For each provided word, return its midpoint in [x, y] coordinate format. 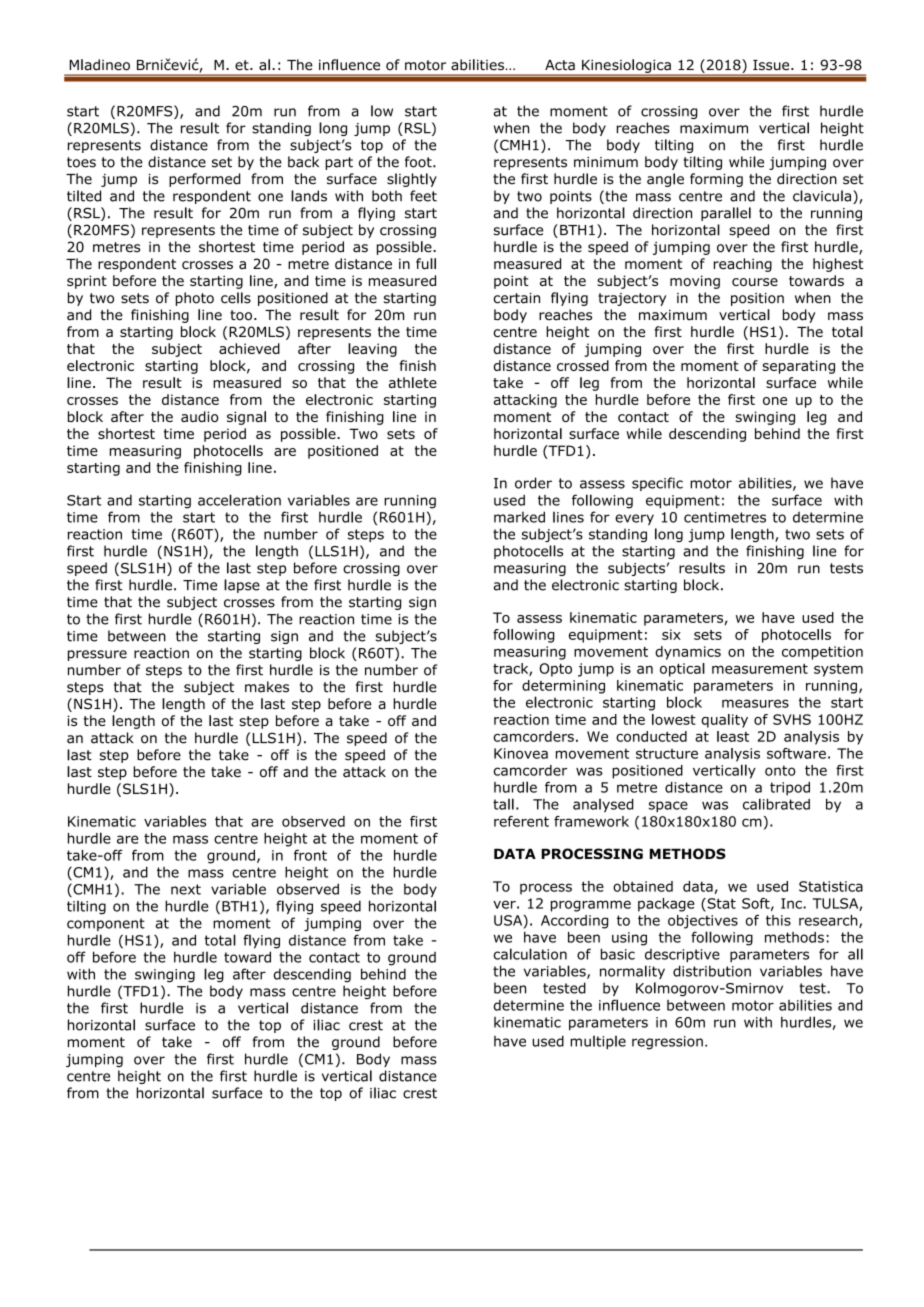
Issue [772, 65]
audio [199, 416]
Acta [560, 65]
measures [755, 703]
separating [798, 367]
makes [267, 687]
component [106, 924]
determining [563, 687]
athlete [413, 382]
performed [204, 180]
